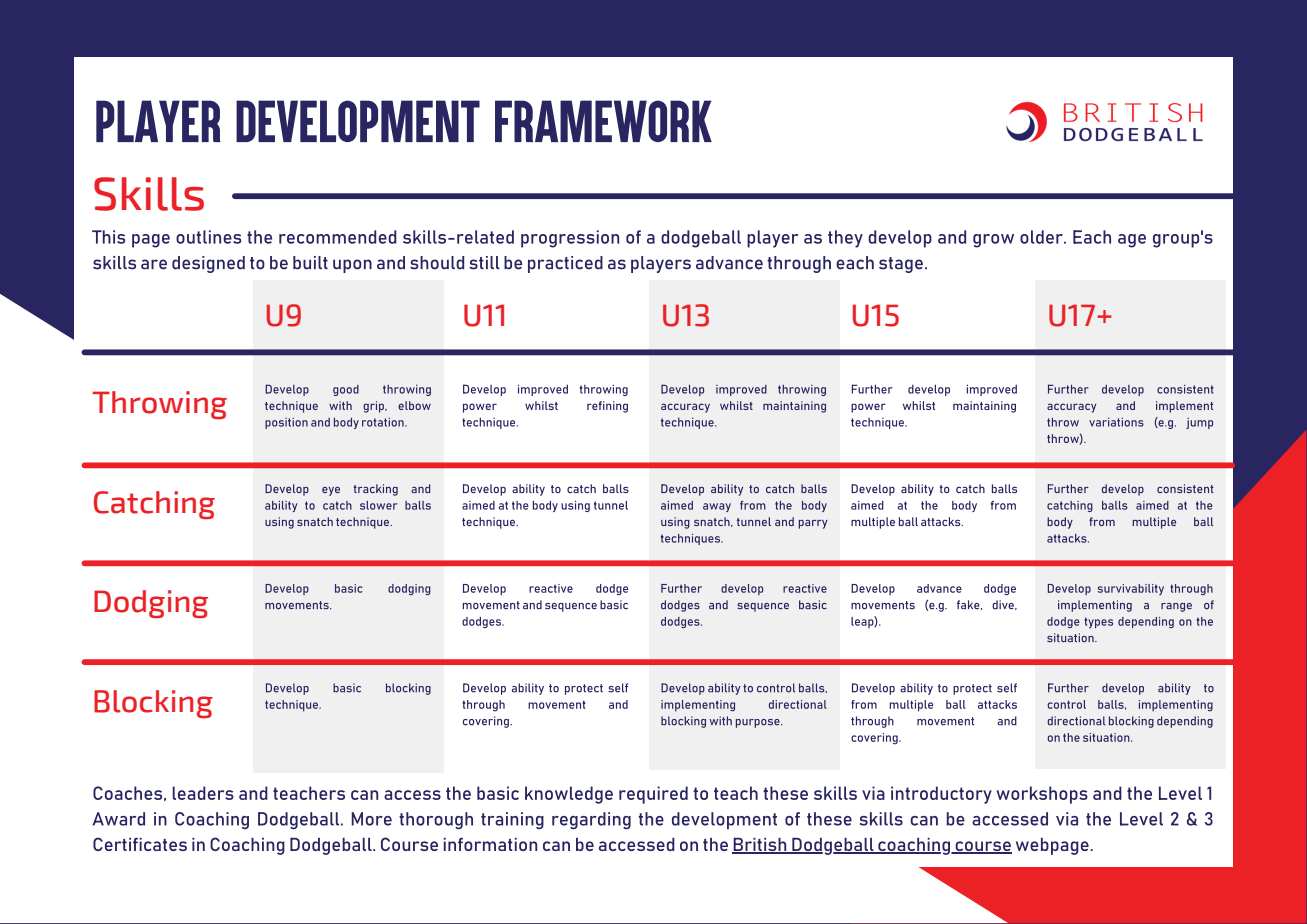  Describe the element at coordinates (1116, 422) in the screenshot. I see `variations` at that location.
